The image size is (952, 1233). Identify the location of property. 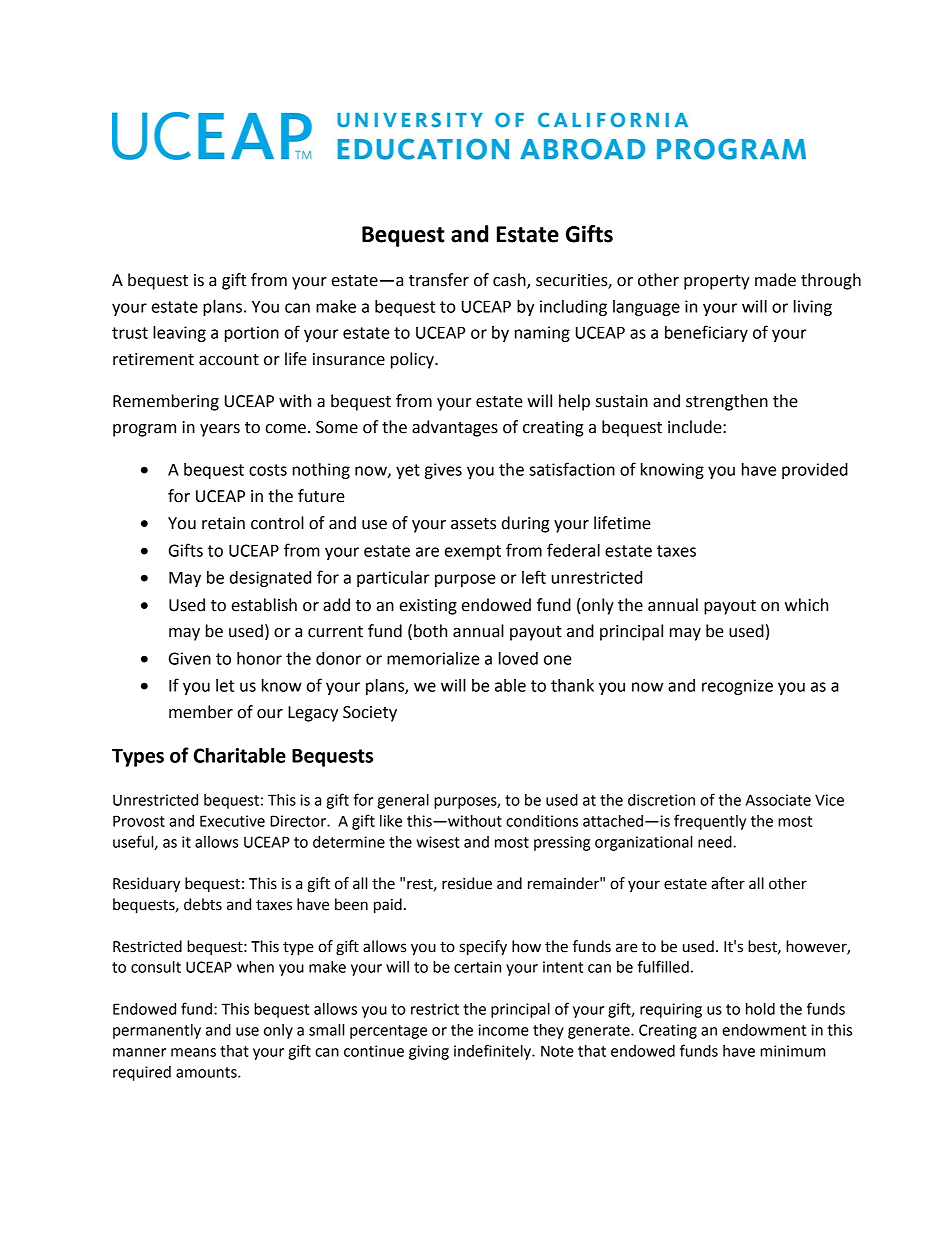
(717, 282).
